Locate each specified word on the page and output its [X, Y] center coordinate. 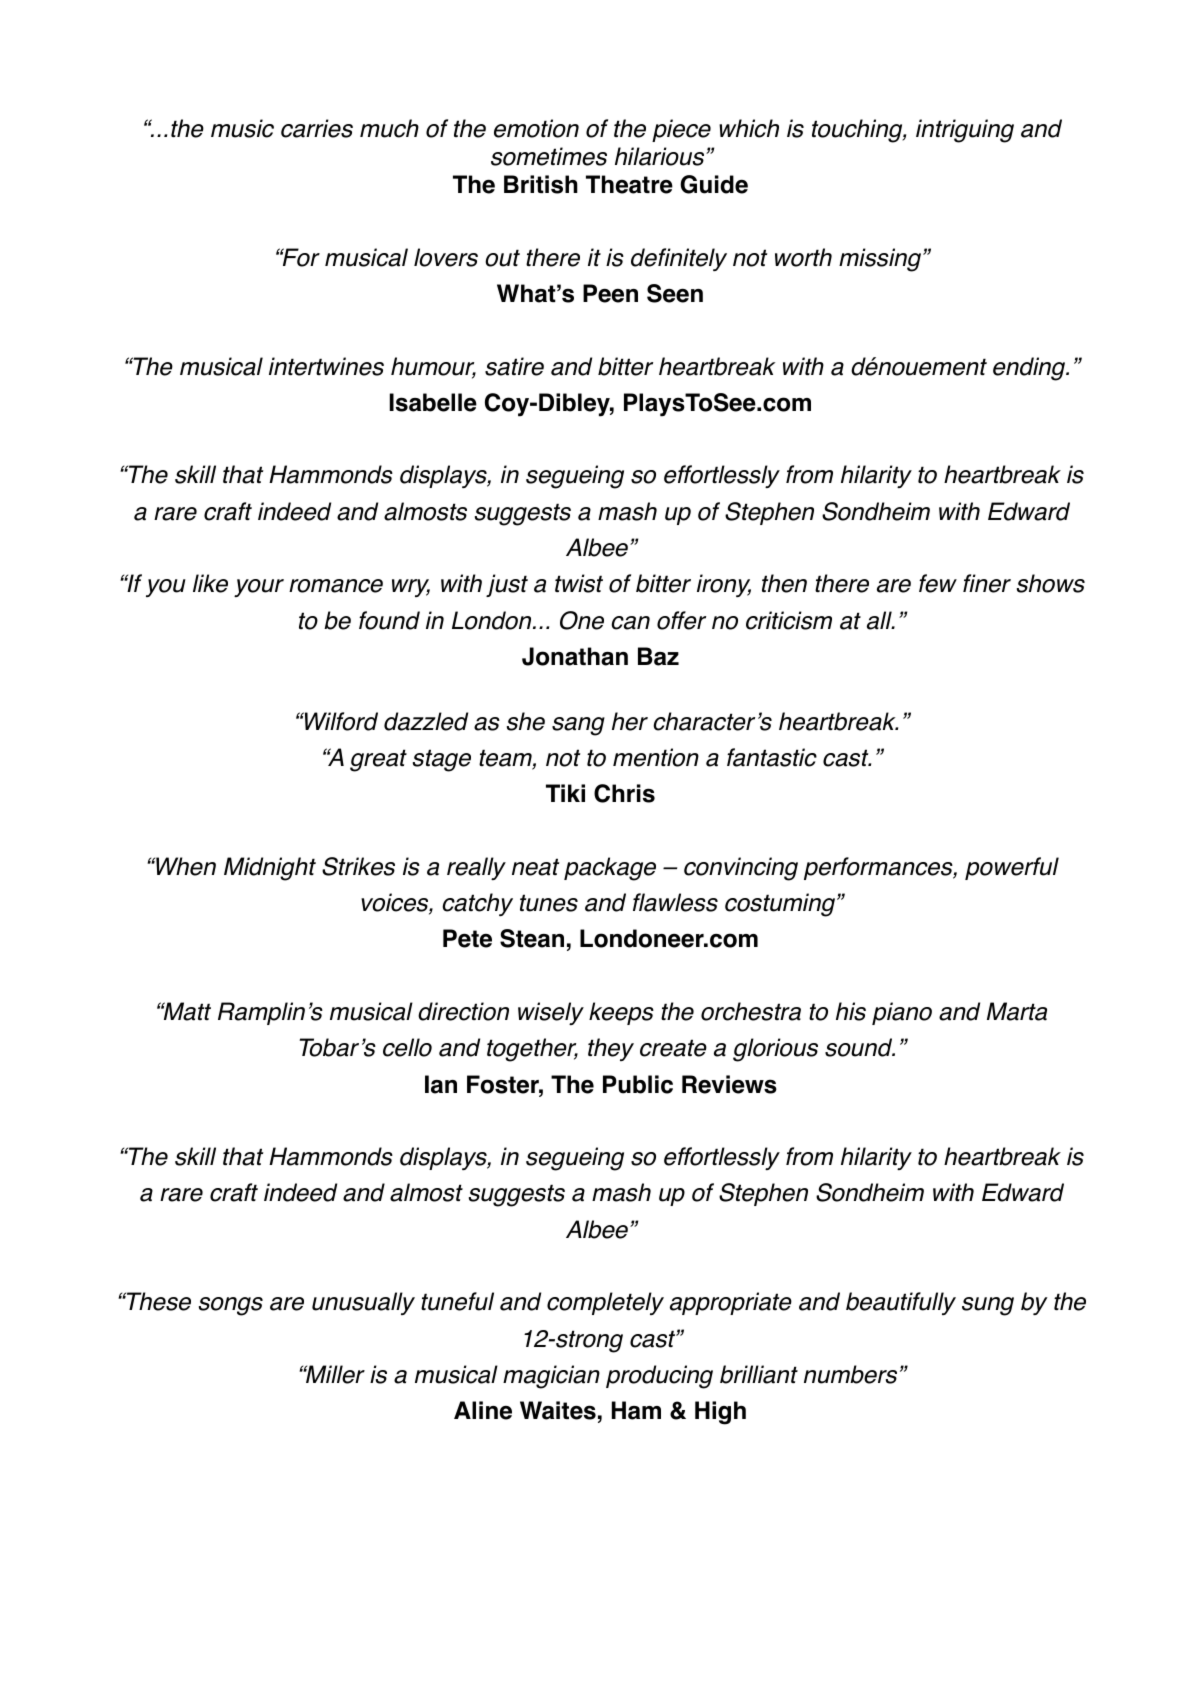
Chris [624, 793]
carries [317, 128]
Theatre [629, 184]
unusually [363, 1303]
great [378, 760]
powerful [1012, 868]
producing [659, 1377]
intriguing [965, 131]
